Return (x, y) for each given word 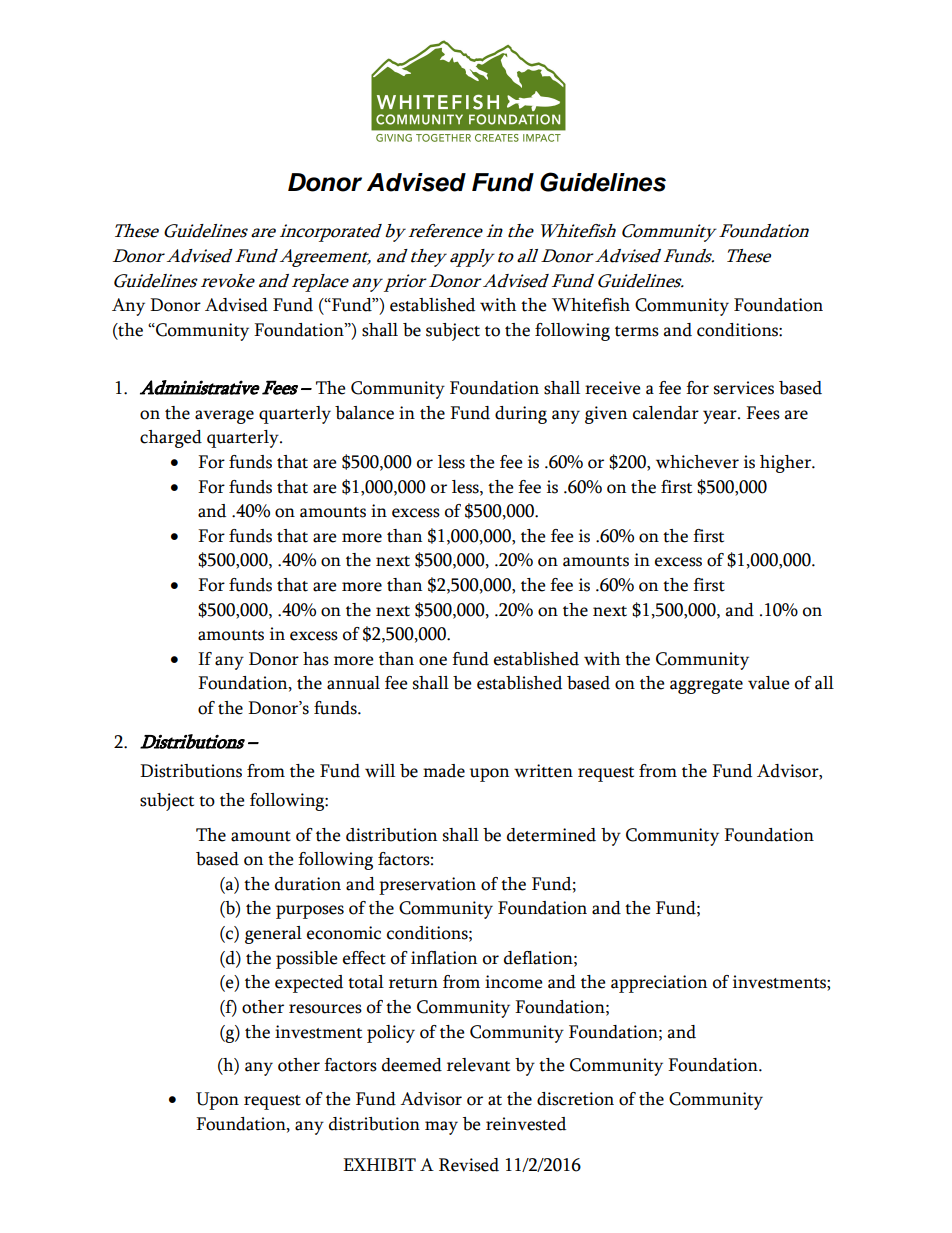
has (316, 659)
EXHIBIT (379, 1164)
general (273, 935)
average (224, 417)
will (380, 770)
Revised (469, 1165)
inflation (444, 958)
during (521, 415)
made (444, 771)
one (433, 661)
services (744, 388)
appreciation (659, 984)
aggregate (706, 686)
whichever (697, 462)
